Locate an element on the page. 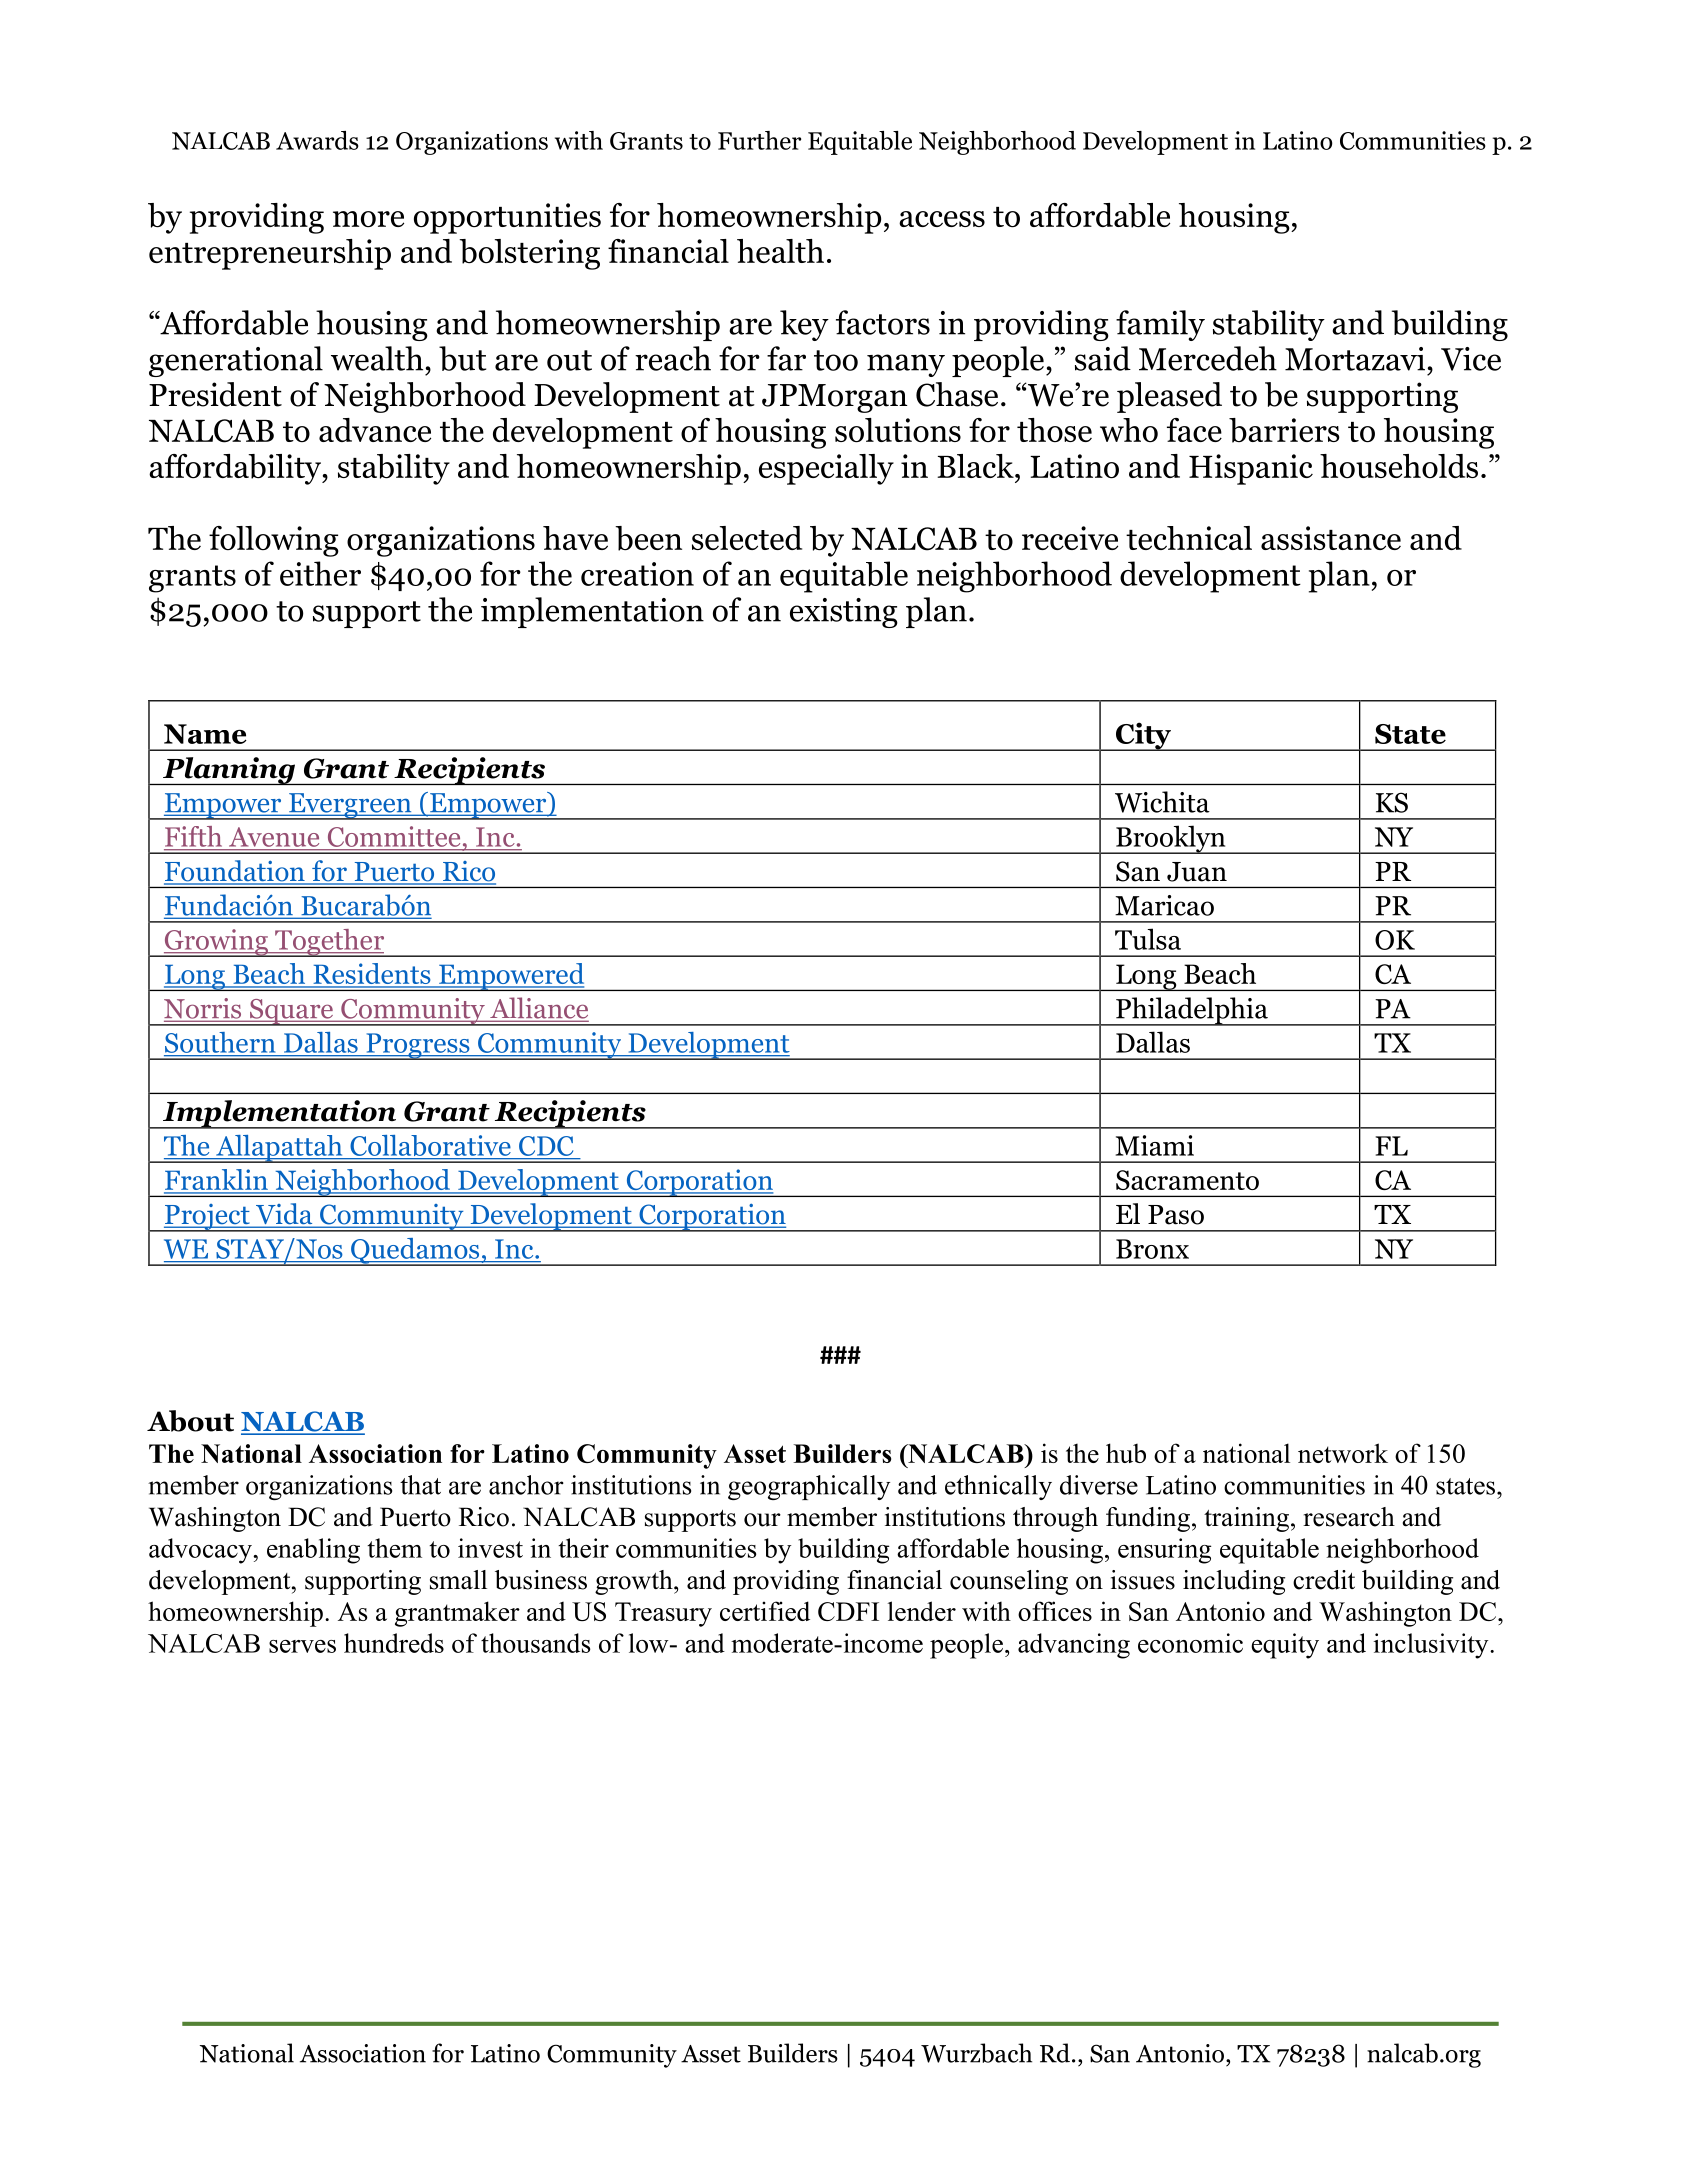 This image has width=1681, height=2175. Sacramento is located at coordinates (1187, 1180).
